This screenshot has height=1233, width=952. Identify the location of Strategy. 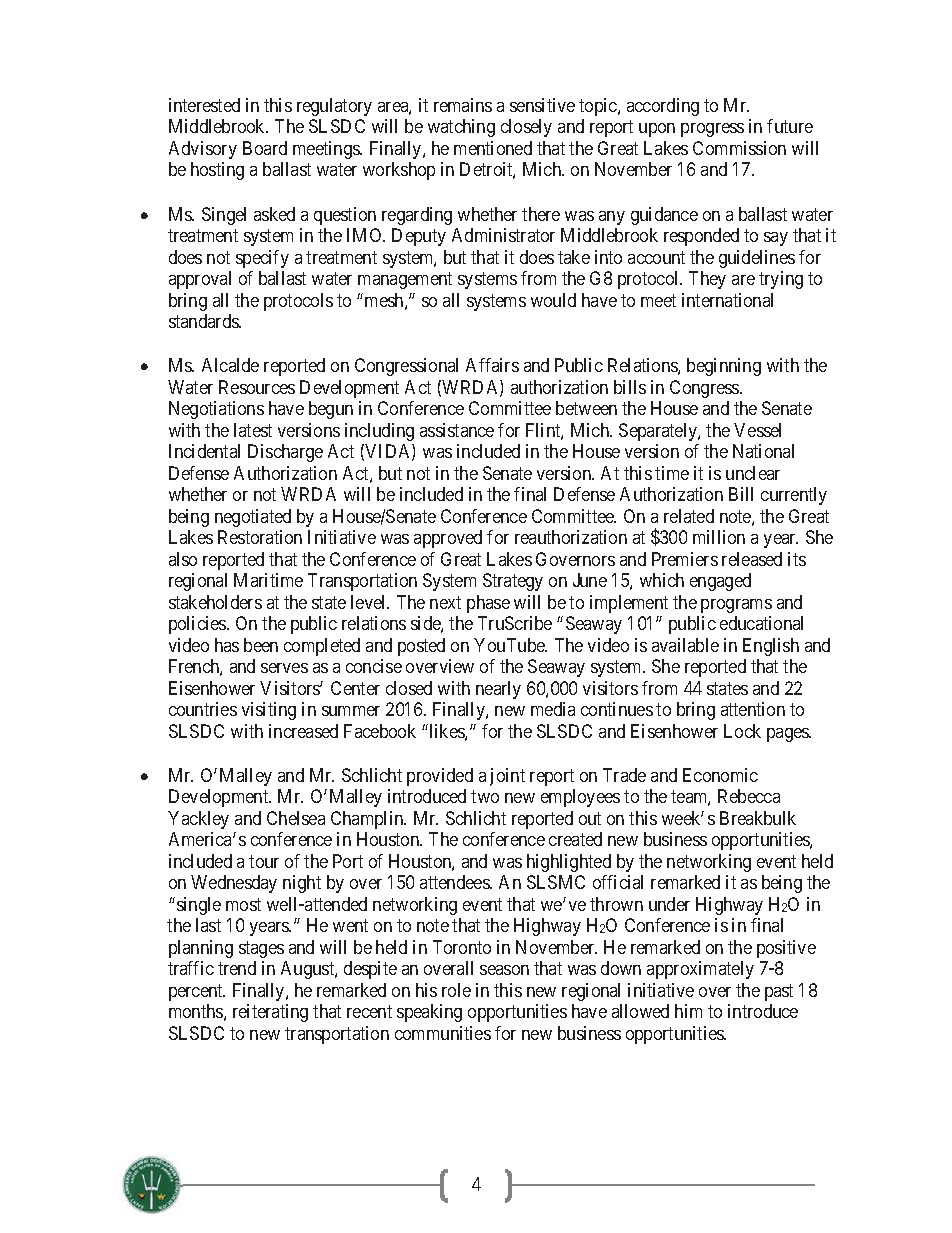
(513, 582).
